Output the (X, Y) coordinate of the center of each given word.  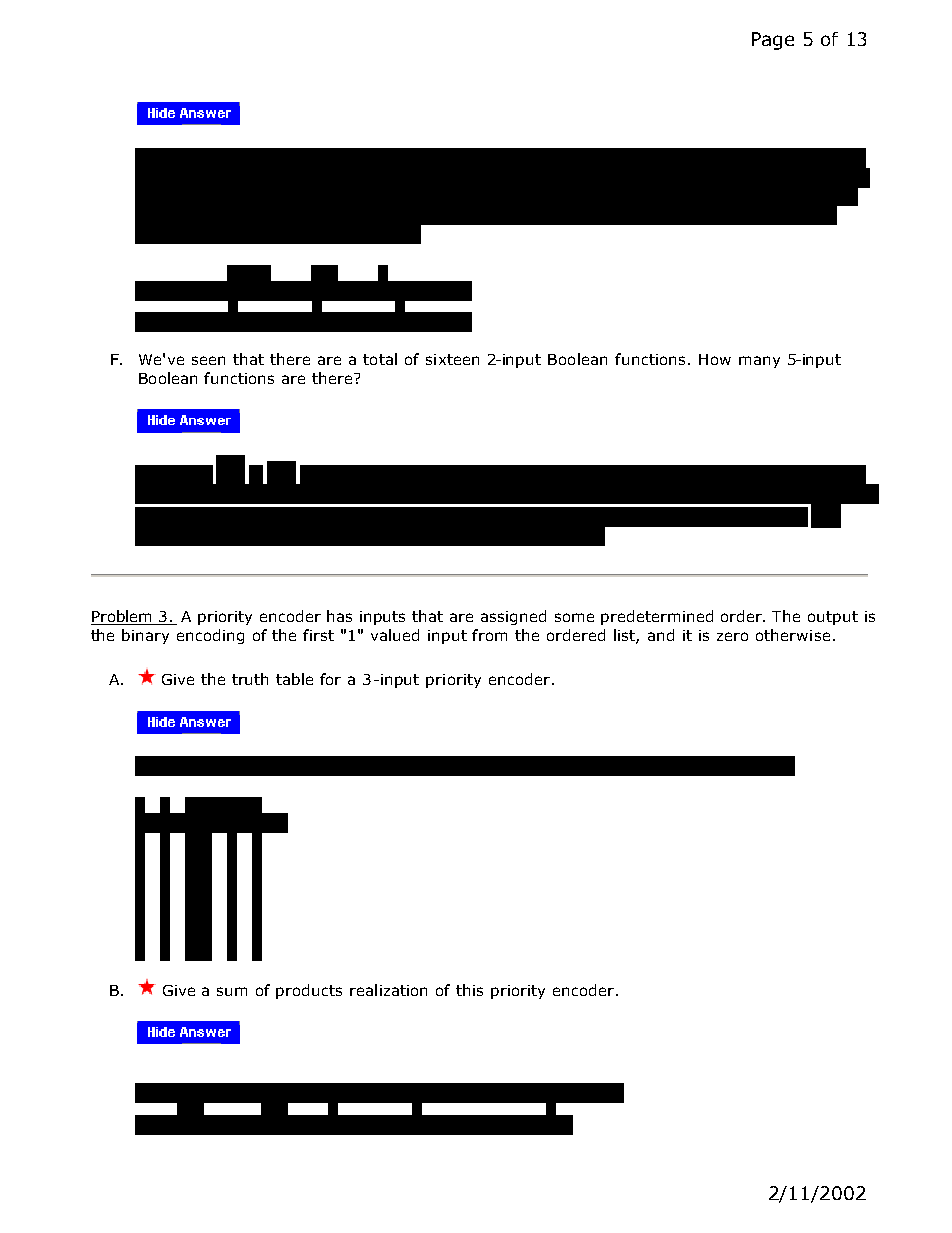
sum (232, 991)
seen (208, 360)
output (833, 618)
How (715, 359)
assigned (513, 617)
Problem (122, 617)
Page (773, 41)
